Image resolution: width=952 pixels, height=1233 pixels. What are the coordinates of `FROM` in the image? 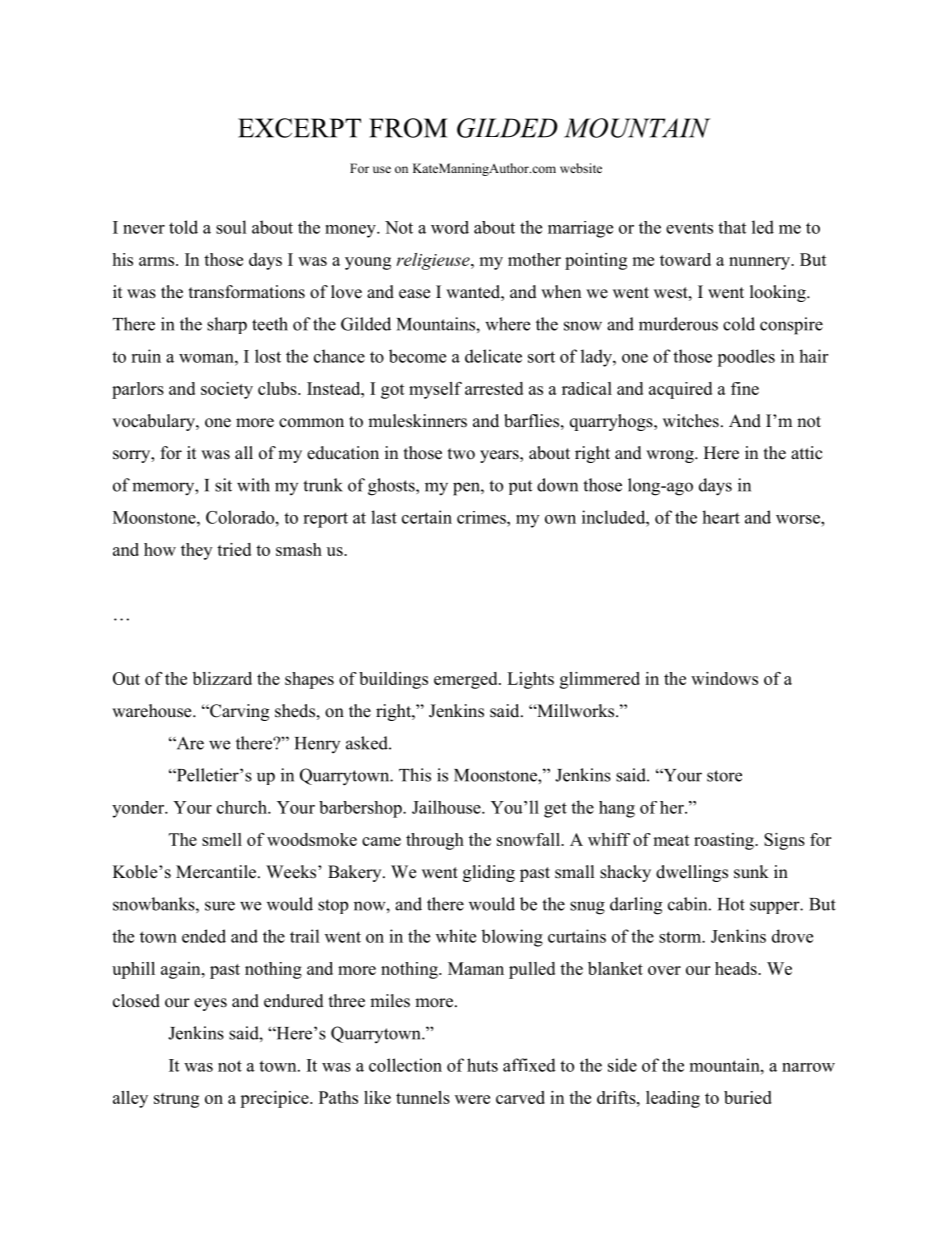 It's located at (408, 128).
